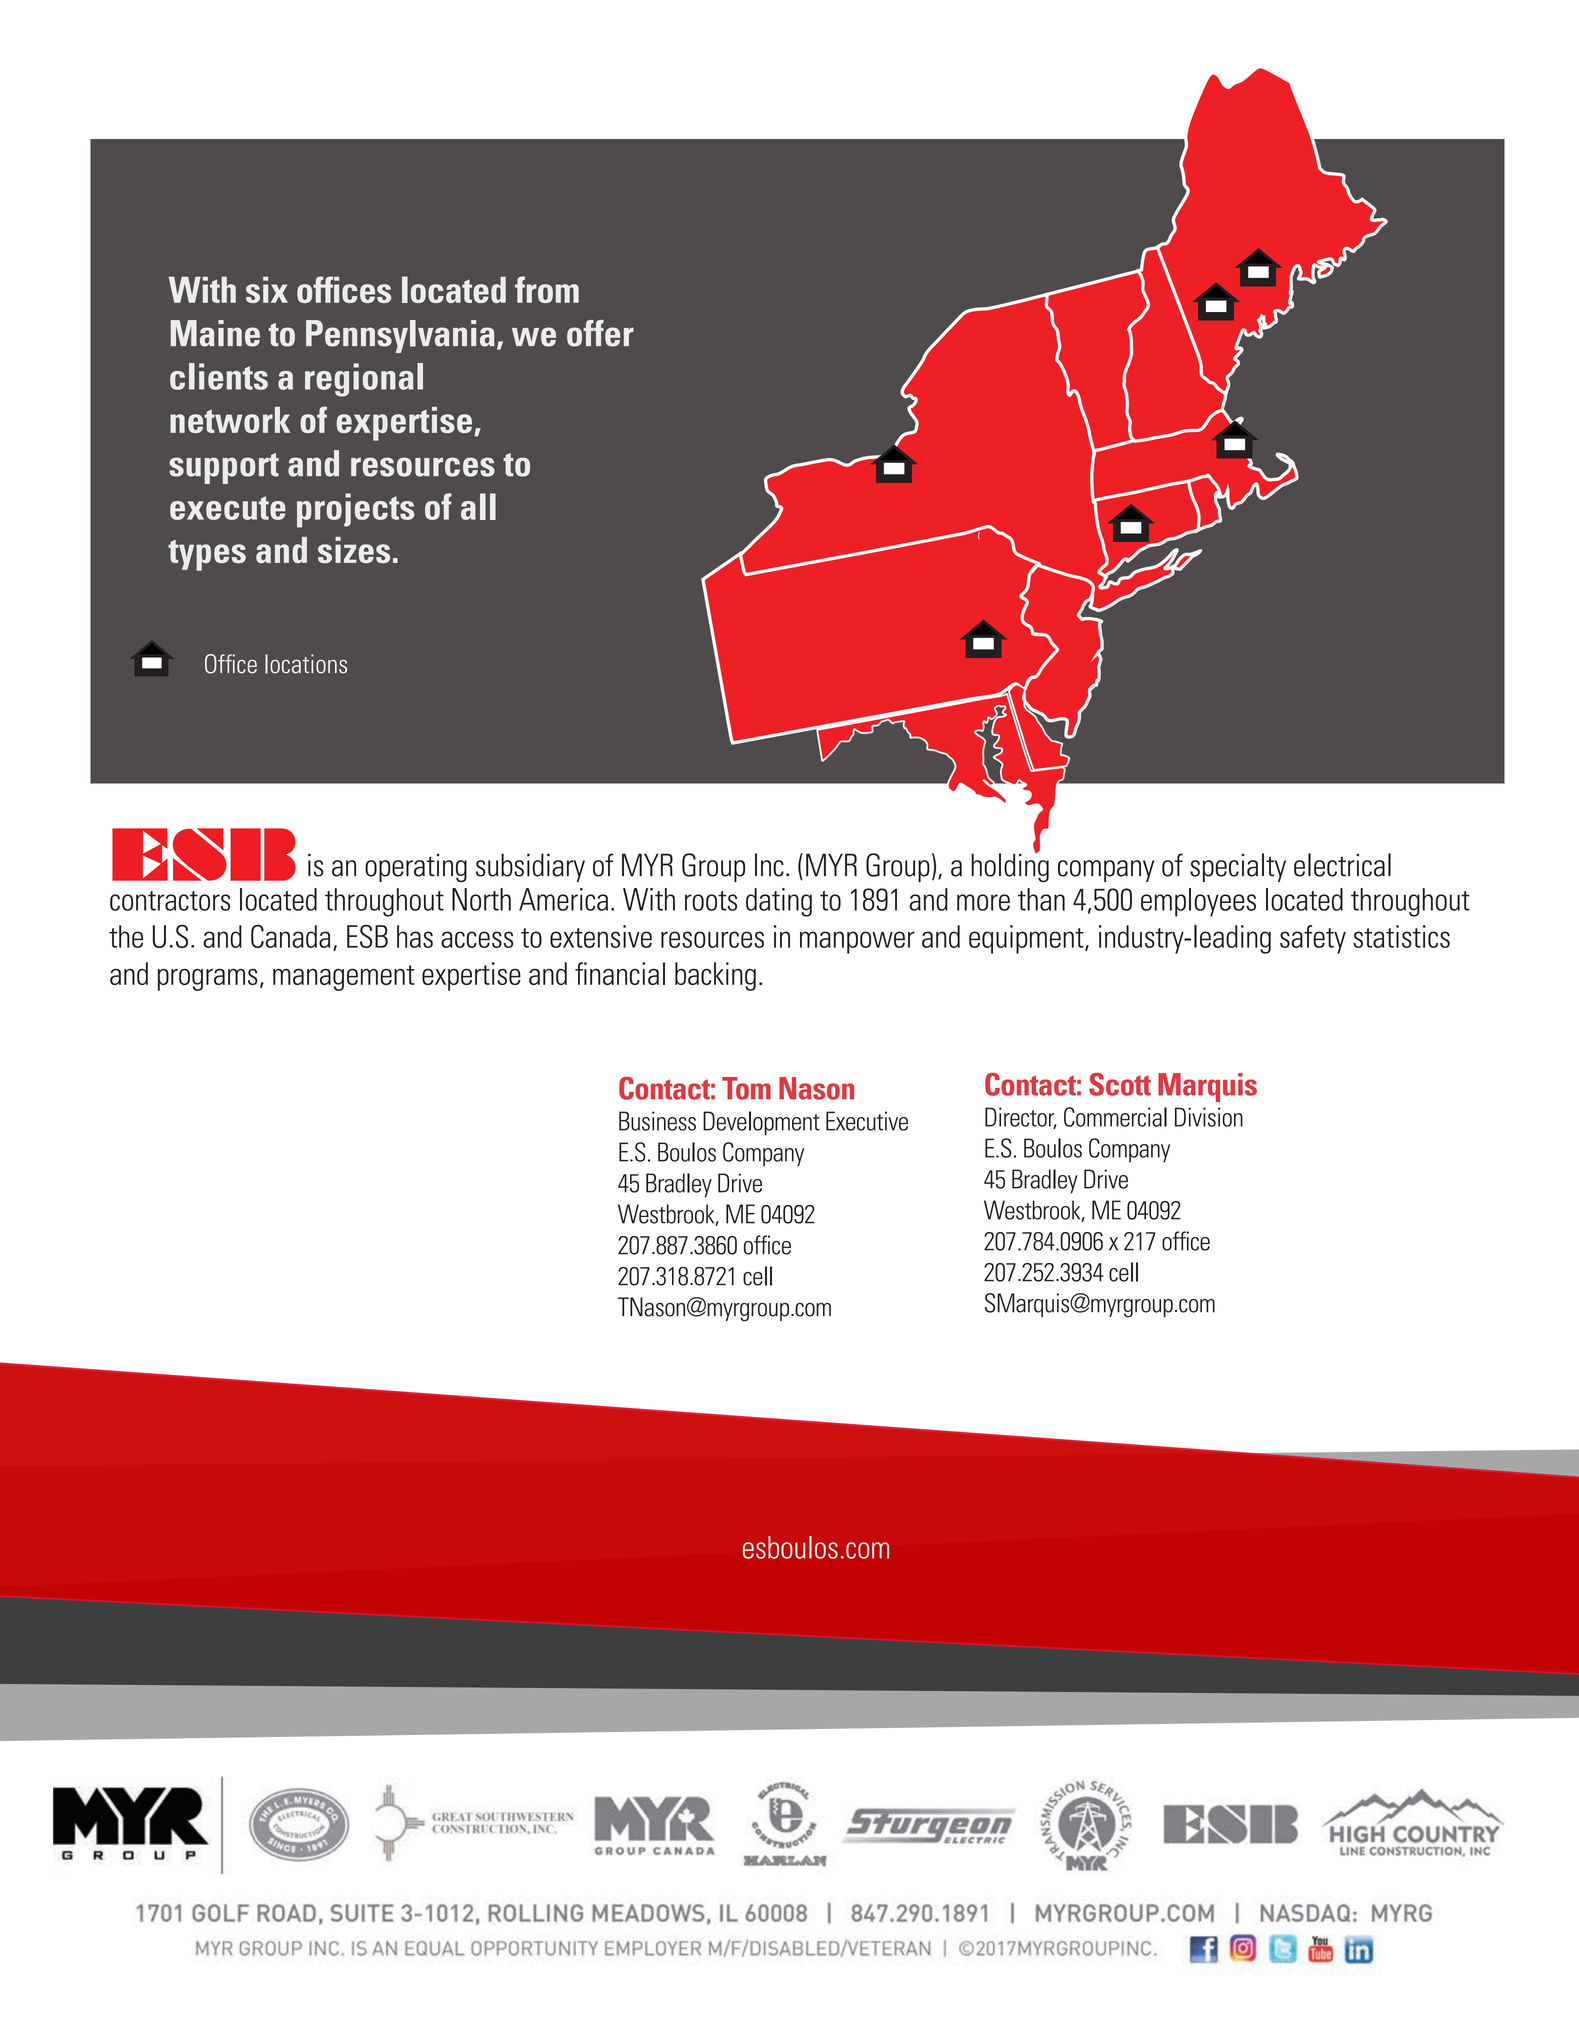 This screenshot has width=1579, height=2044. I want to click on programs, so click(208, 979).
